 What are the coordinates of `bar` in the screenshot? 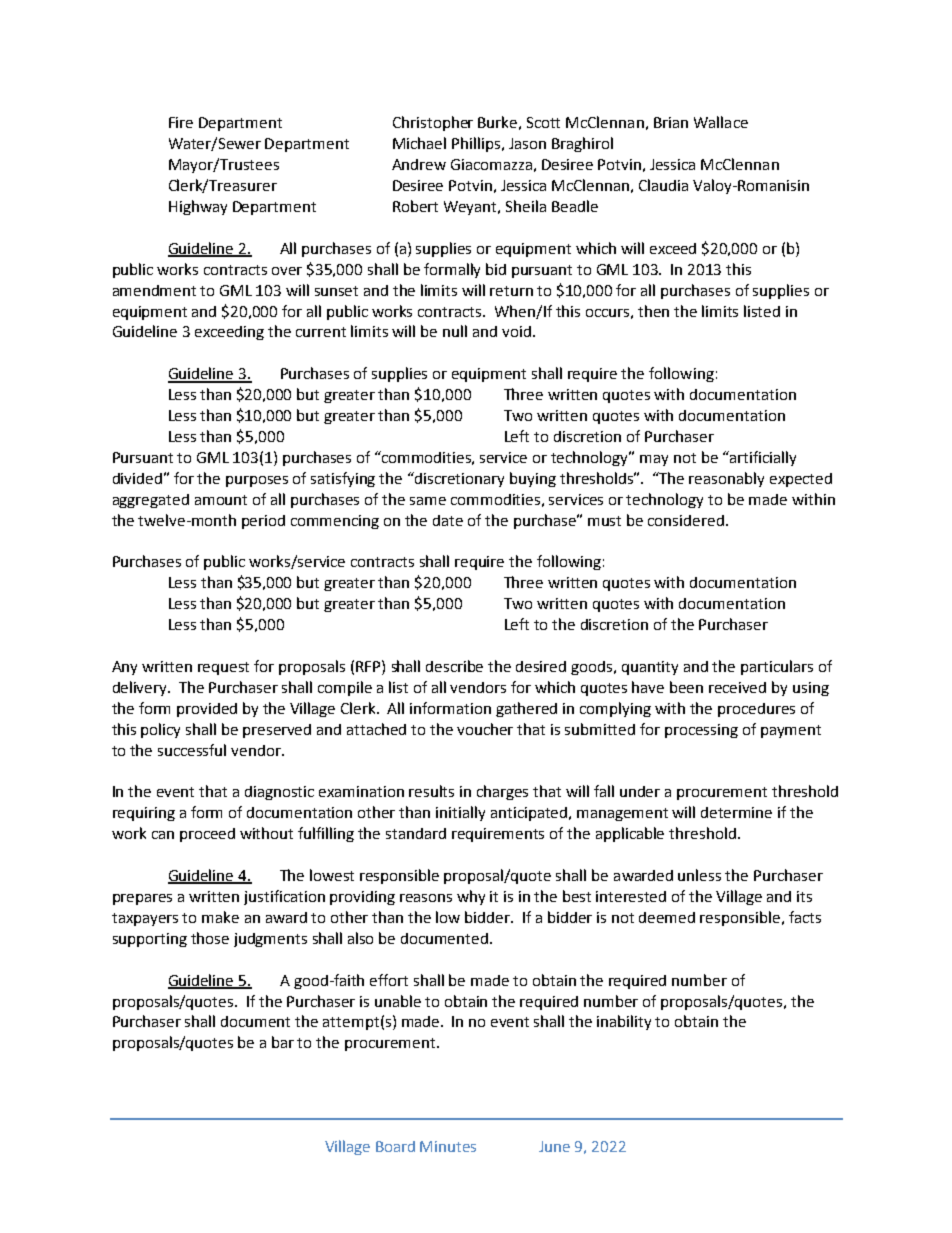 It's located at (283, 1042).
